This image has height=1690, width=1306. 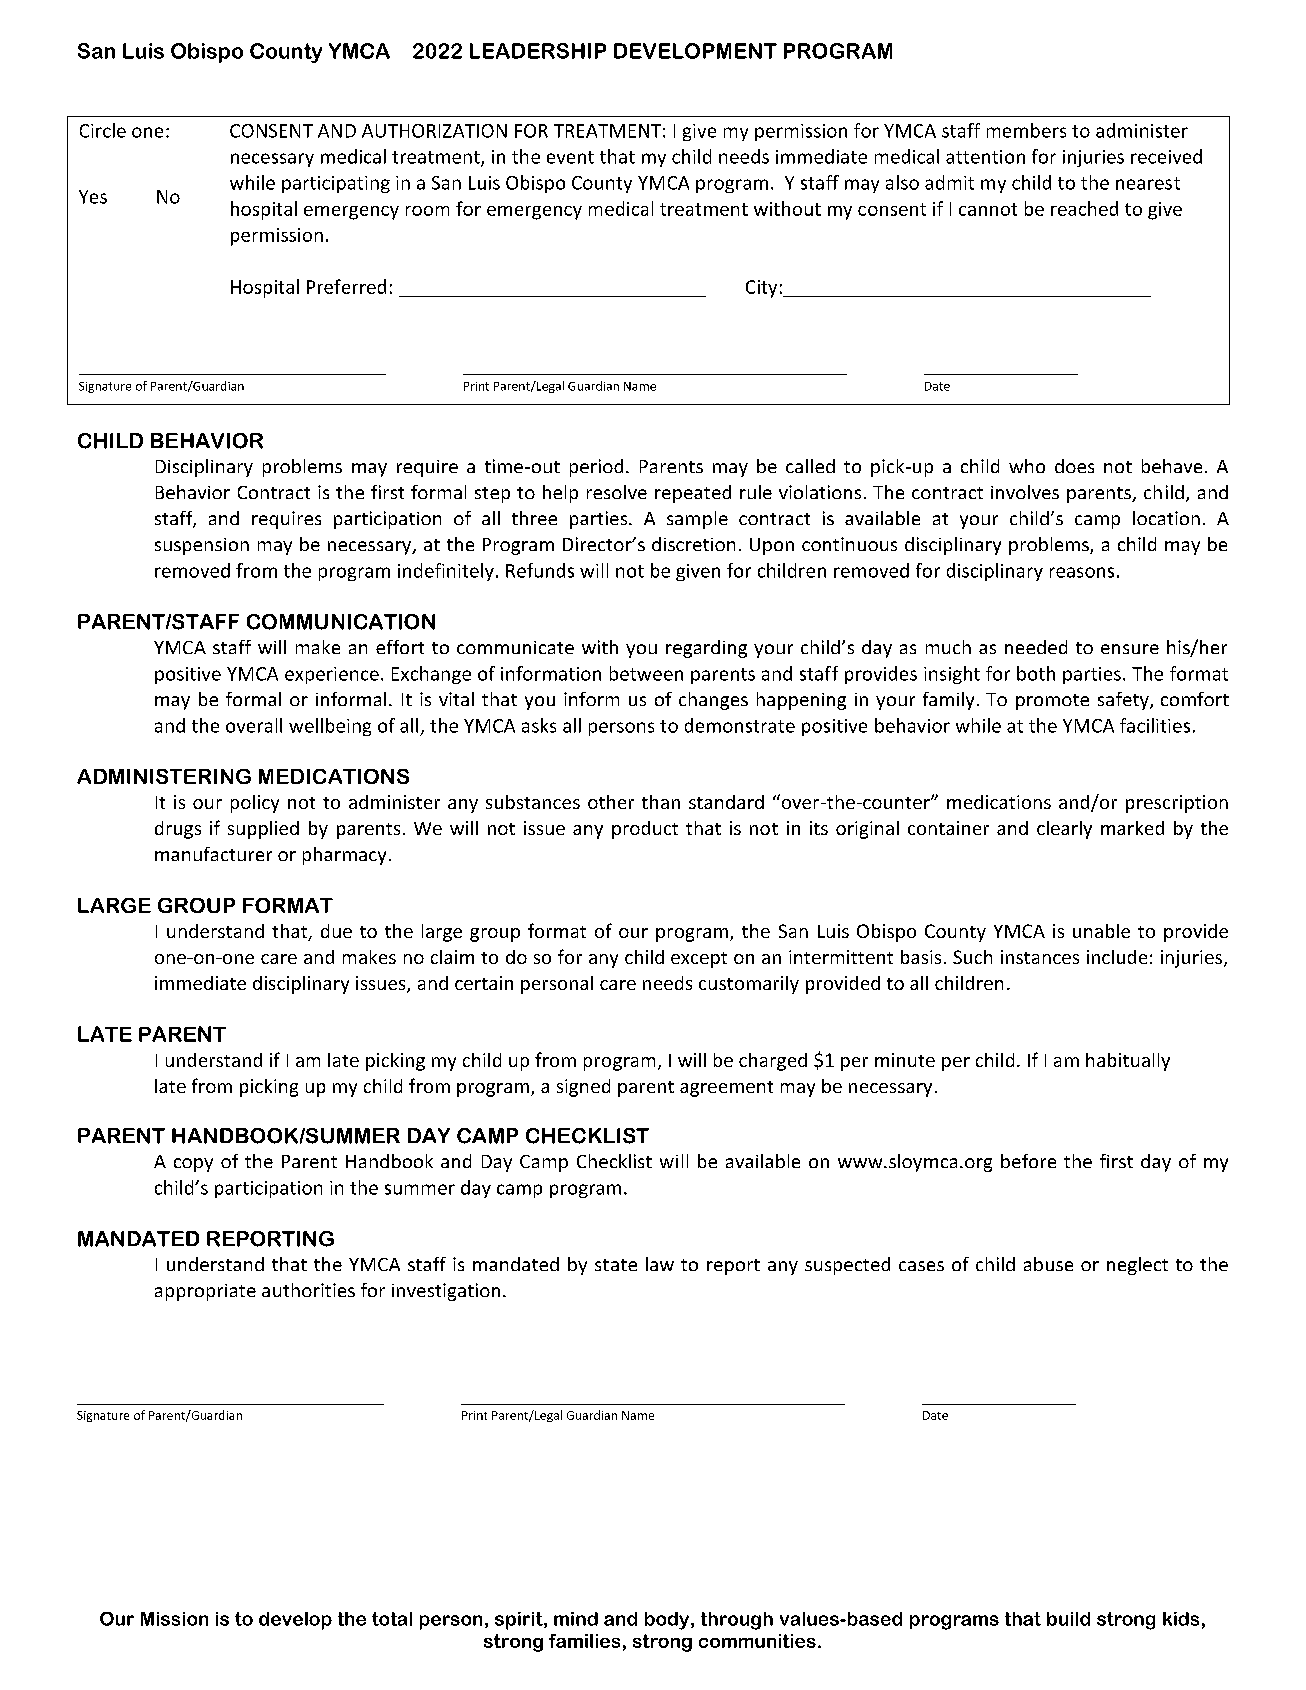 What do you see at coordinates (202, 546) in the image?
I see `suspension` at bounding box center [202, 546].
